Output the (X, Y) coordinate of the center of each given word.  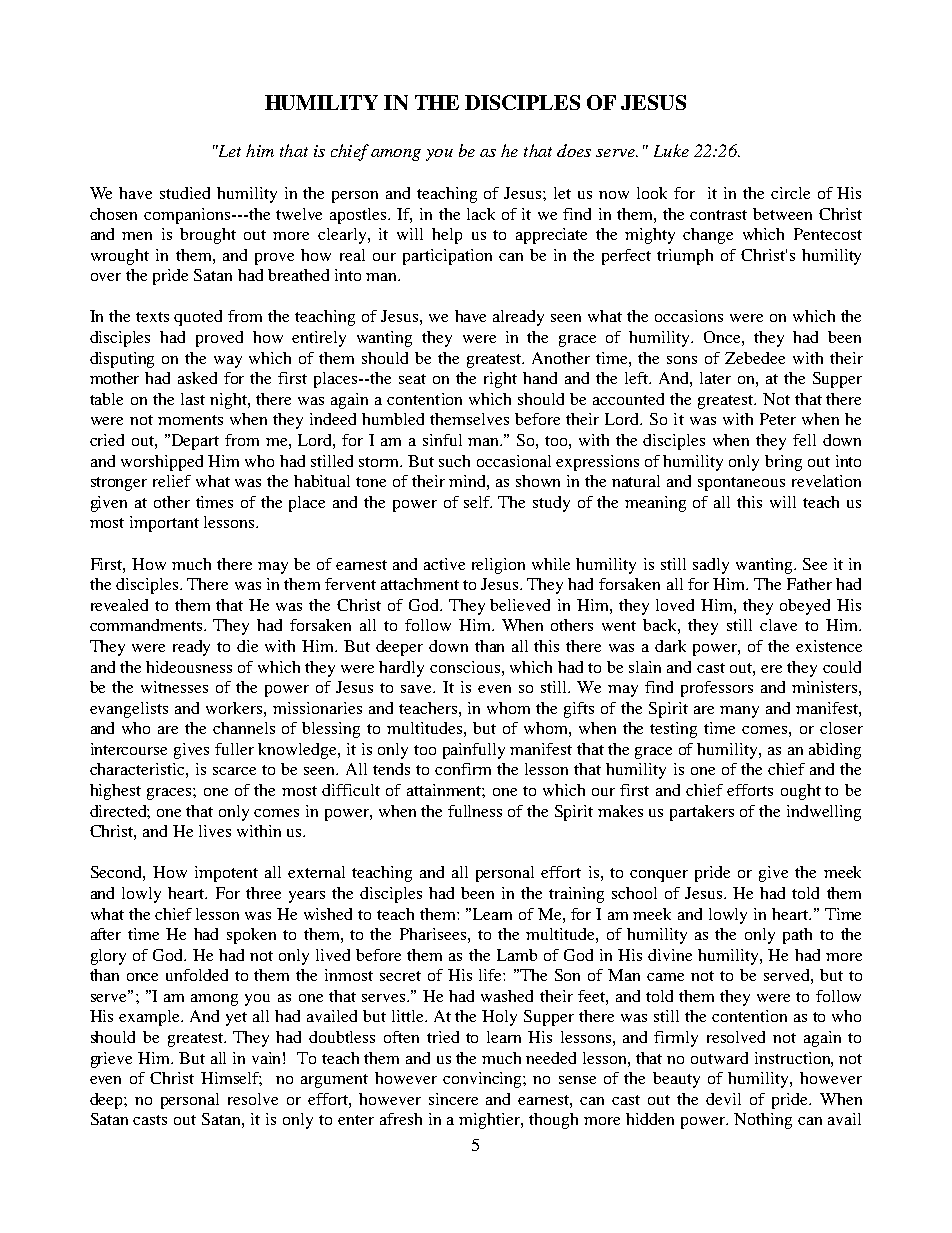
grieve (111, 1060)
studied (185, 193)
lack (481, 214)
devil (723, 1099)
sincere (453, 1099)
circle (790, 193)
